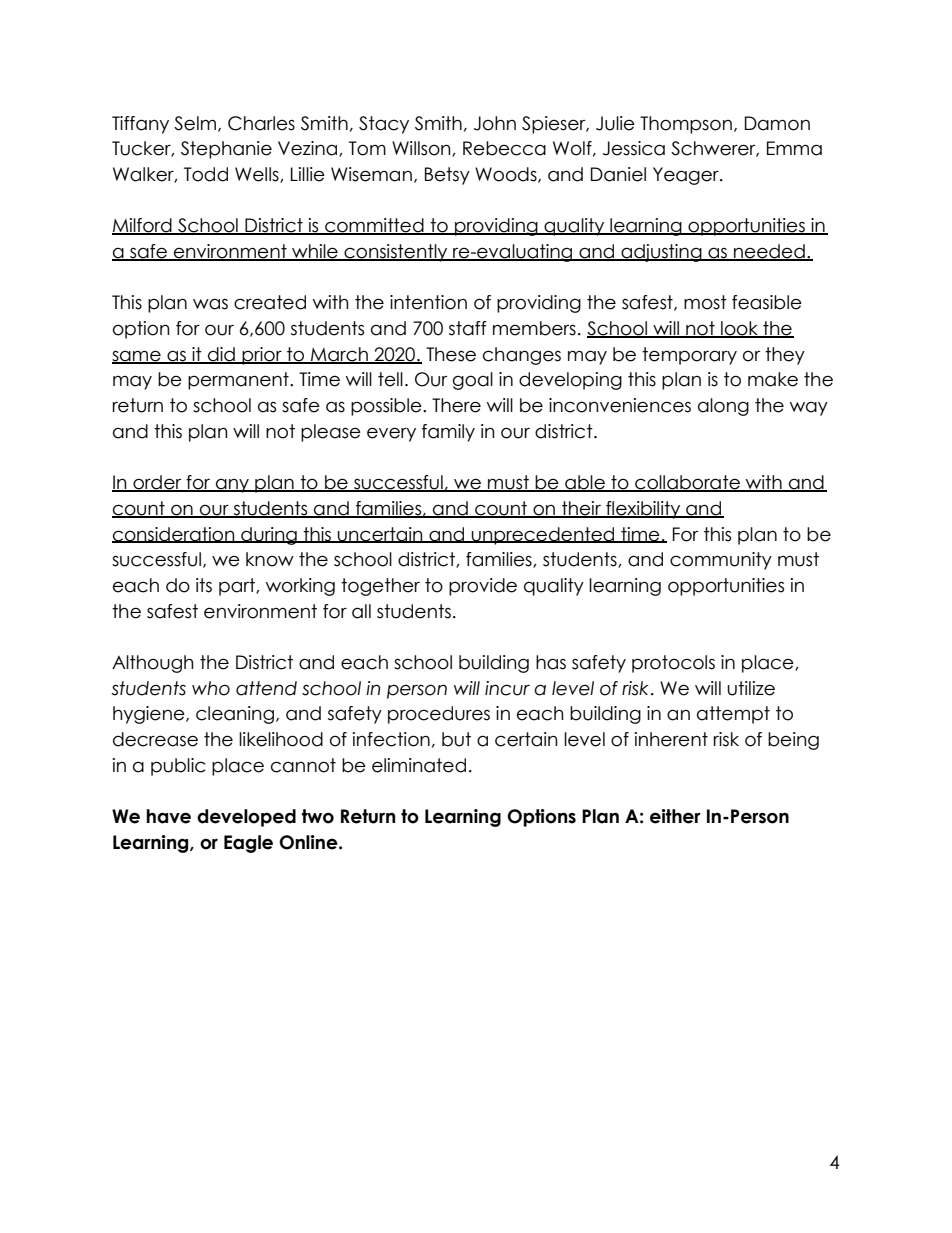 This screenshot has height=1233, width=952. Describe the element at coordinates (675, 816) in the screenshot. I see `either` at that location.
